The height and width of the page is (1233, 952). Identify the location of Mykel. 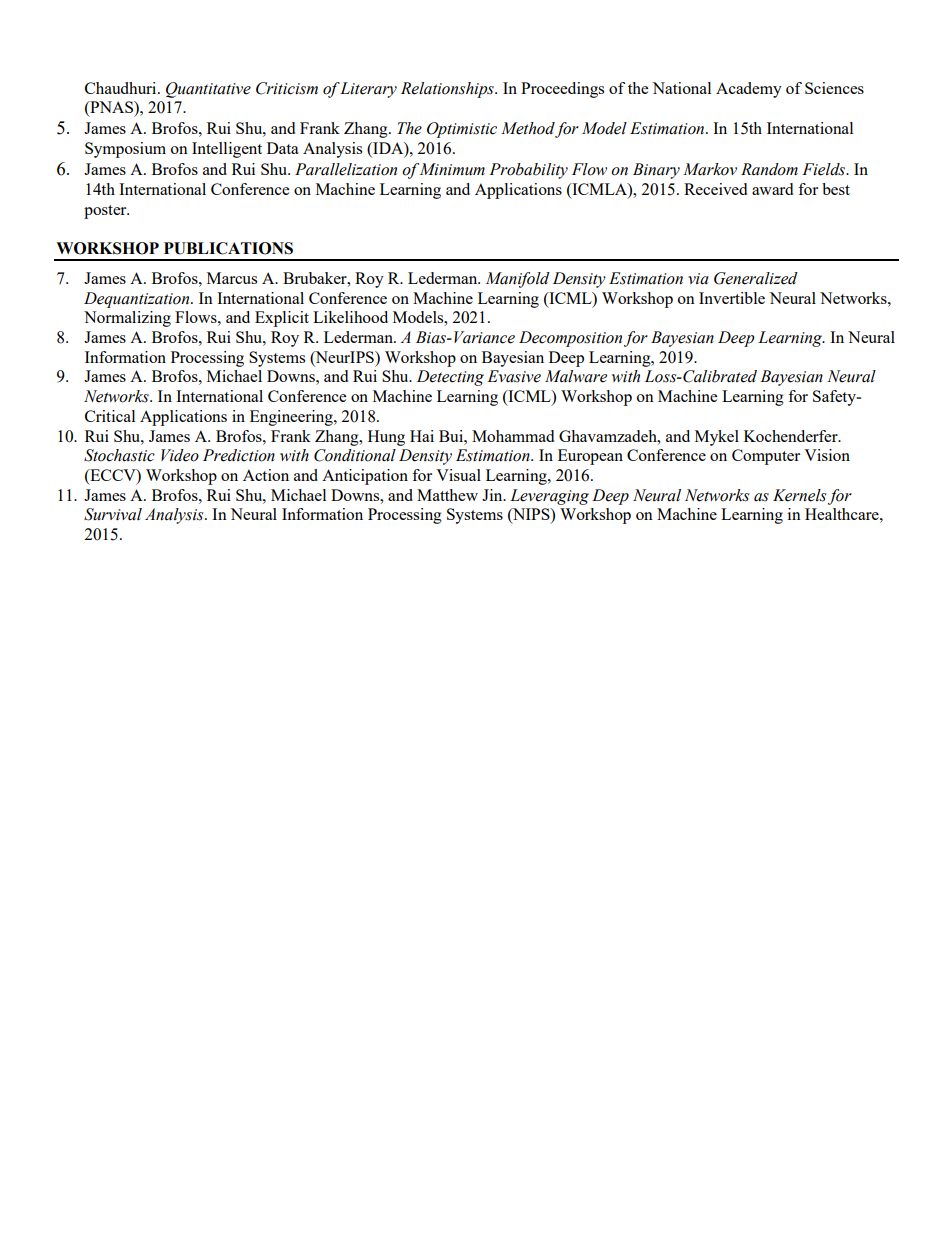
(717, 438).
